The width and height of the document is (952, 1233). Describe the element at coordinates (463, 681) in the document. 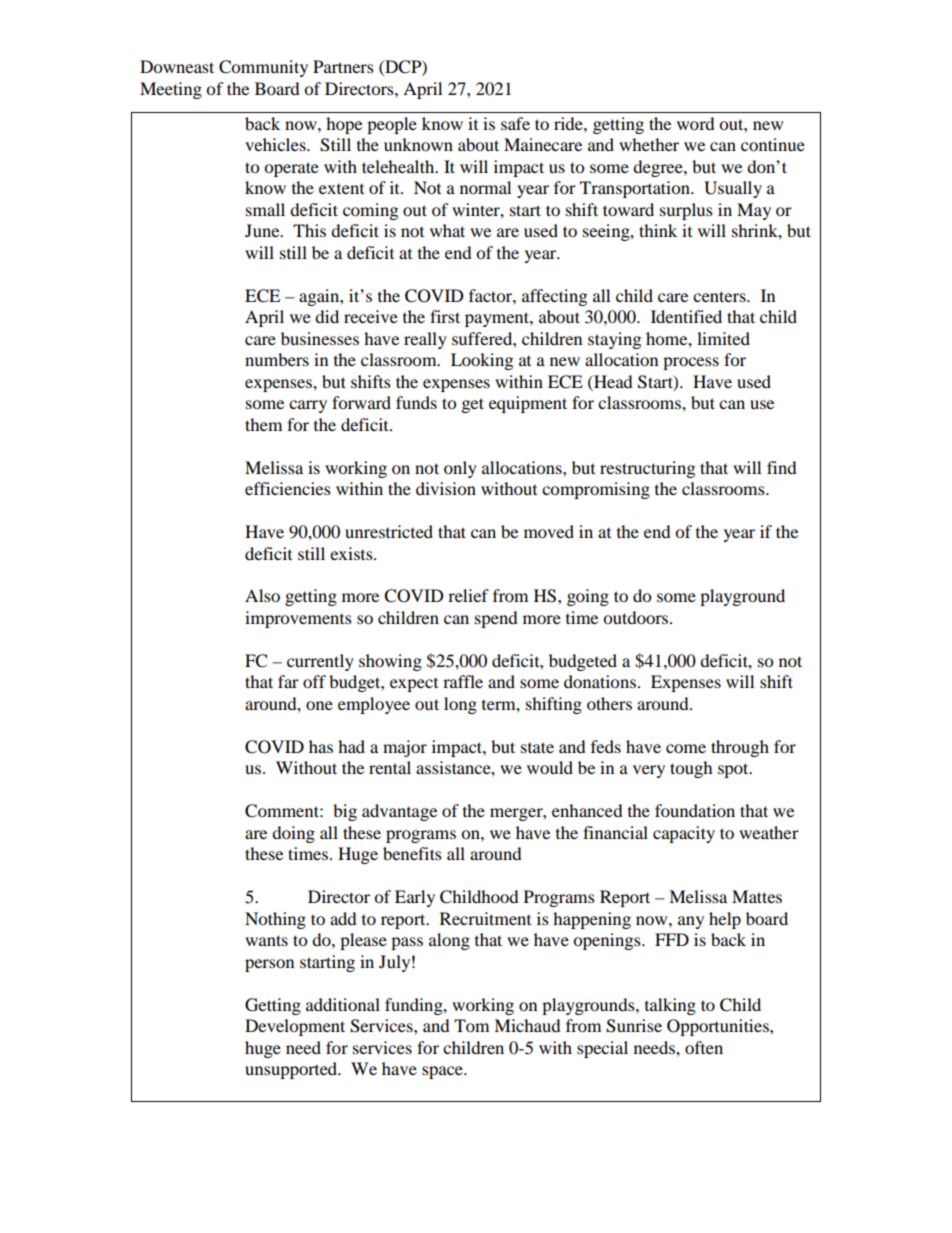

I see `raffle` at that location.
